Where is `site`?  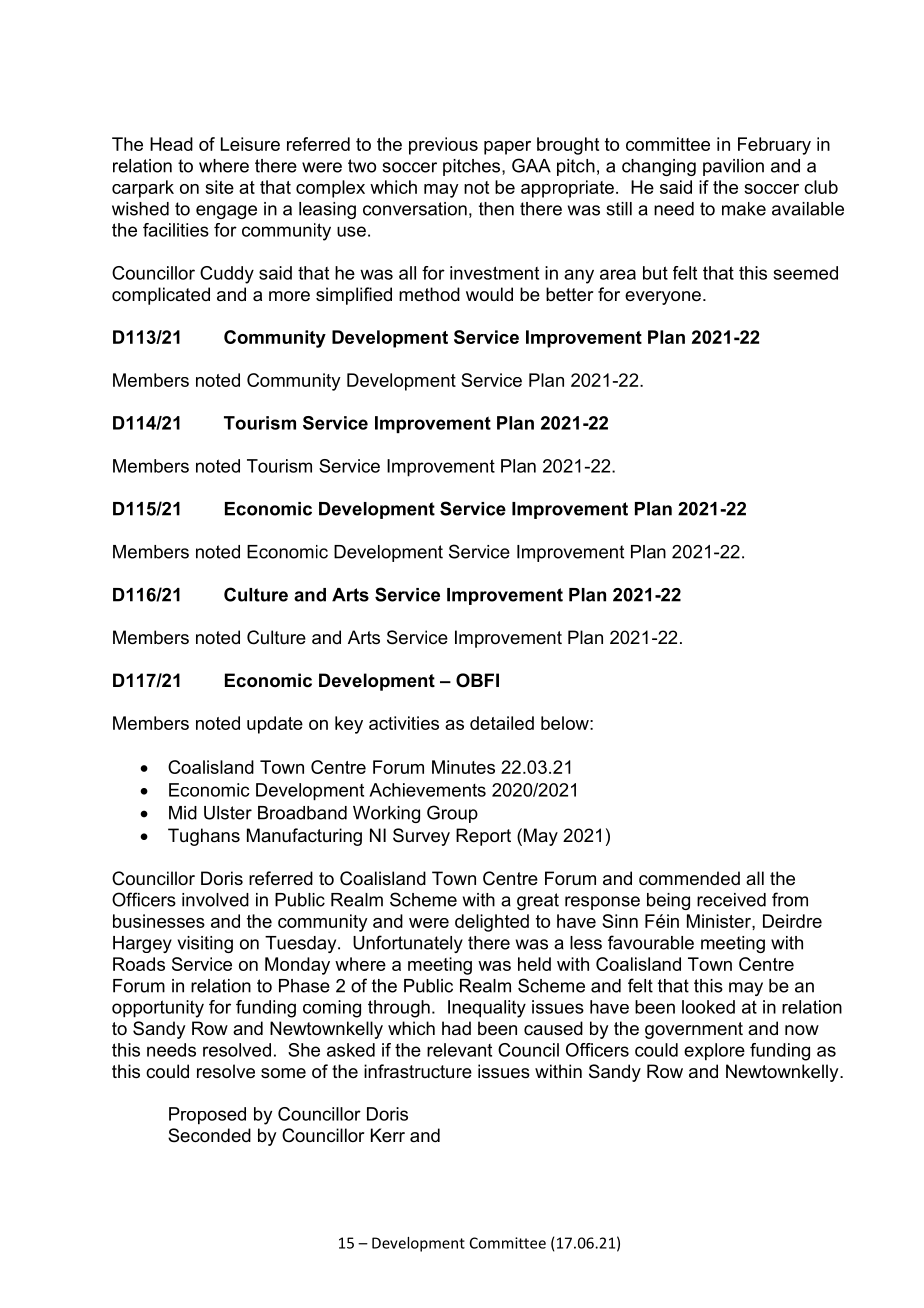
site is located at coordinates (219, 187).
